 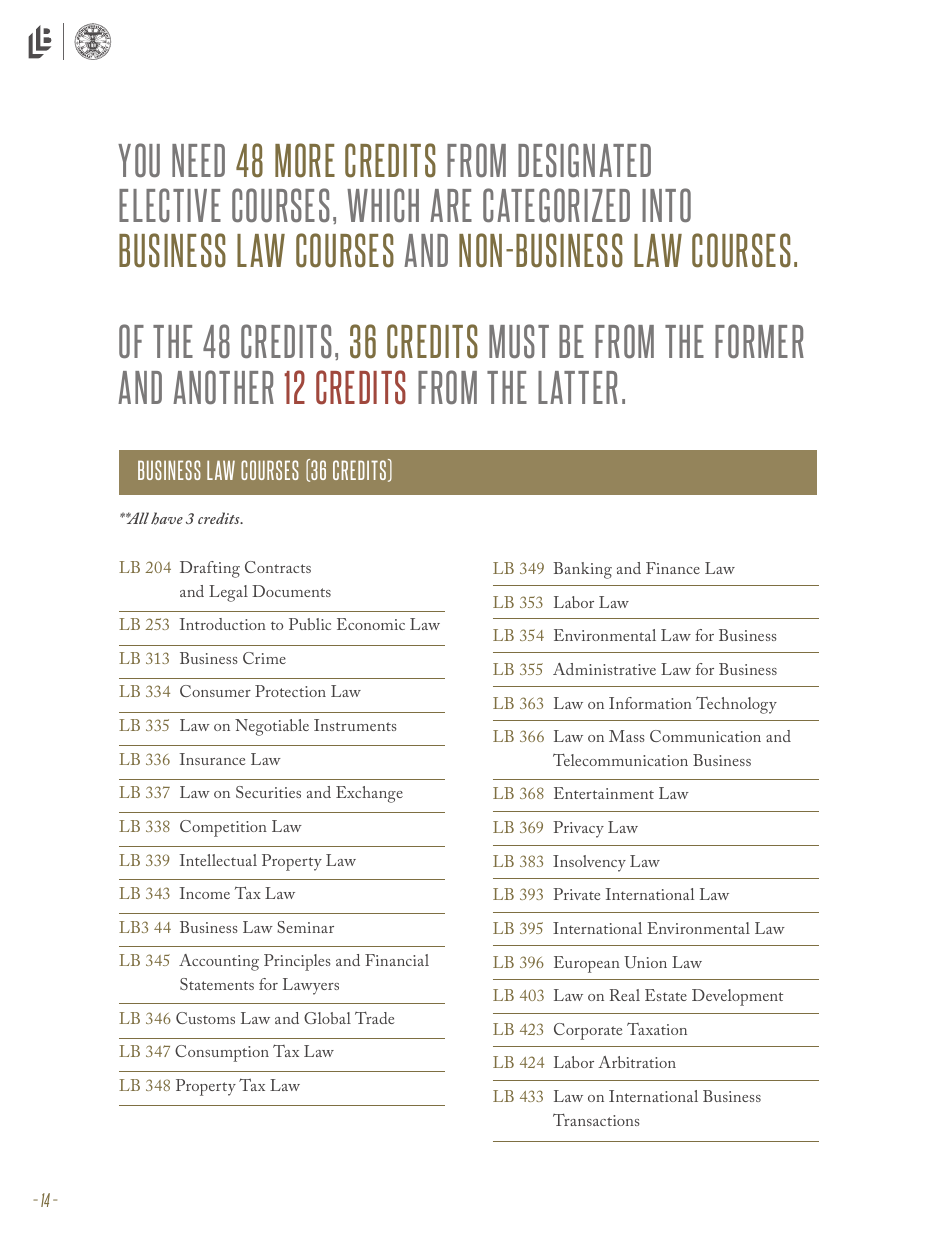 I want to click on Consumption, so click(x=222, y=1053).
